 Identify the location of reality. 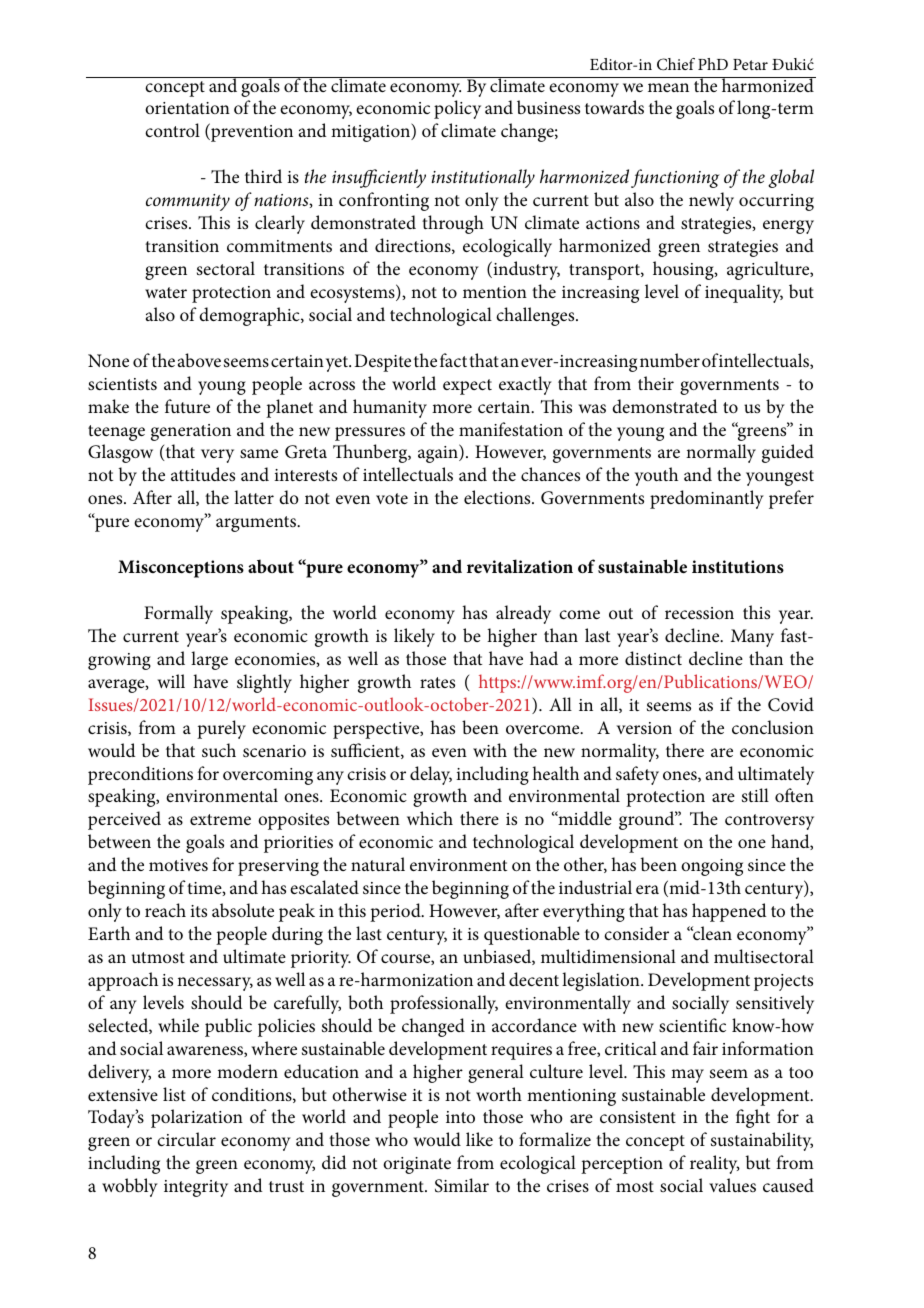
(715, 1164).
